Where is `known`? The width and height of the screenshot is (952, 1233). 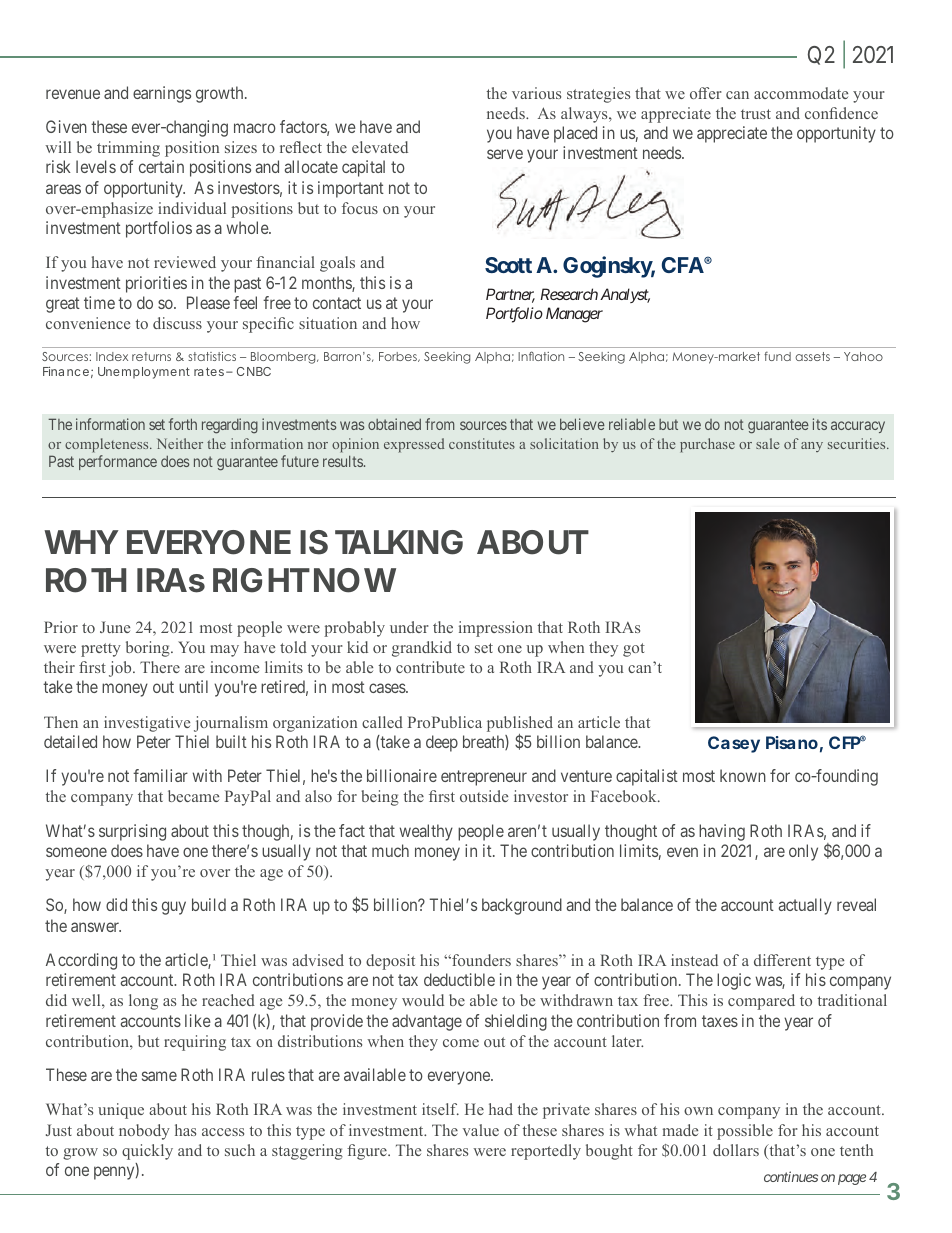
known is located at coordinates (743, 775).
